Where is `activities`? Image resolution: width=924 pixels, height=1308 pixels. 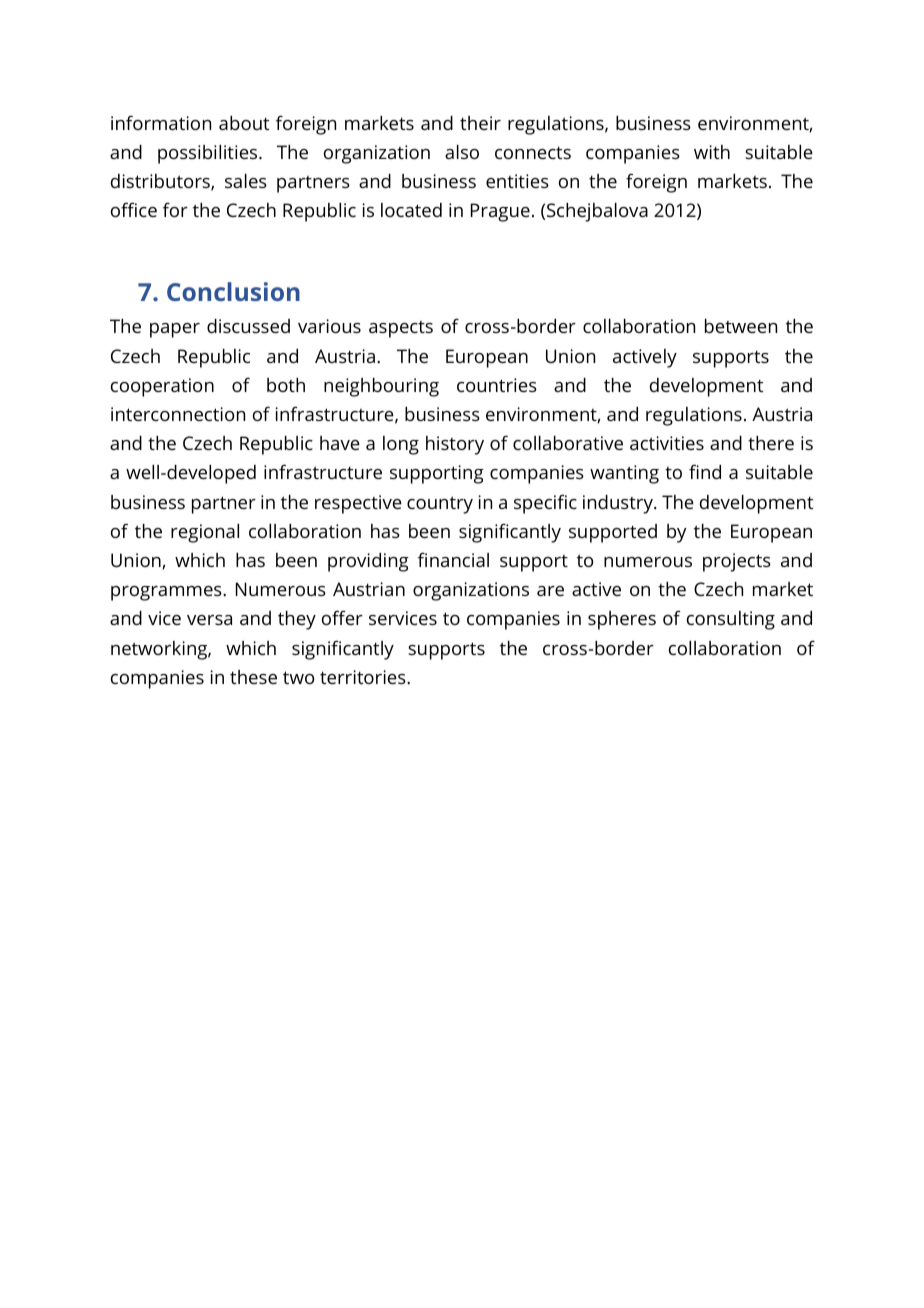 activities is located at coordinates (667, 443).
